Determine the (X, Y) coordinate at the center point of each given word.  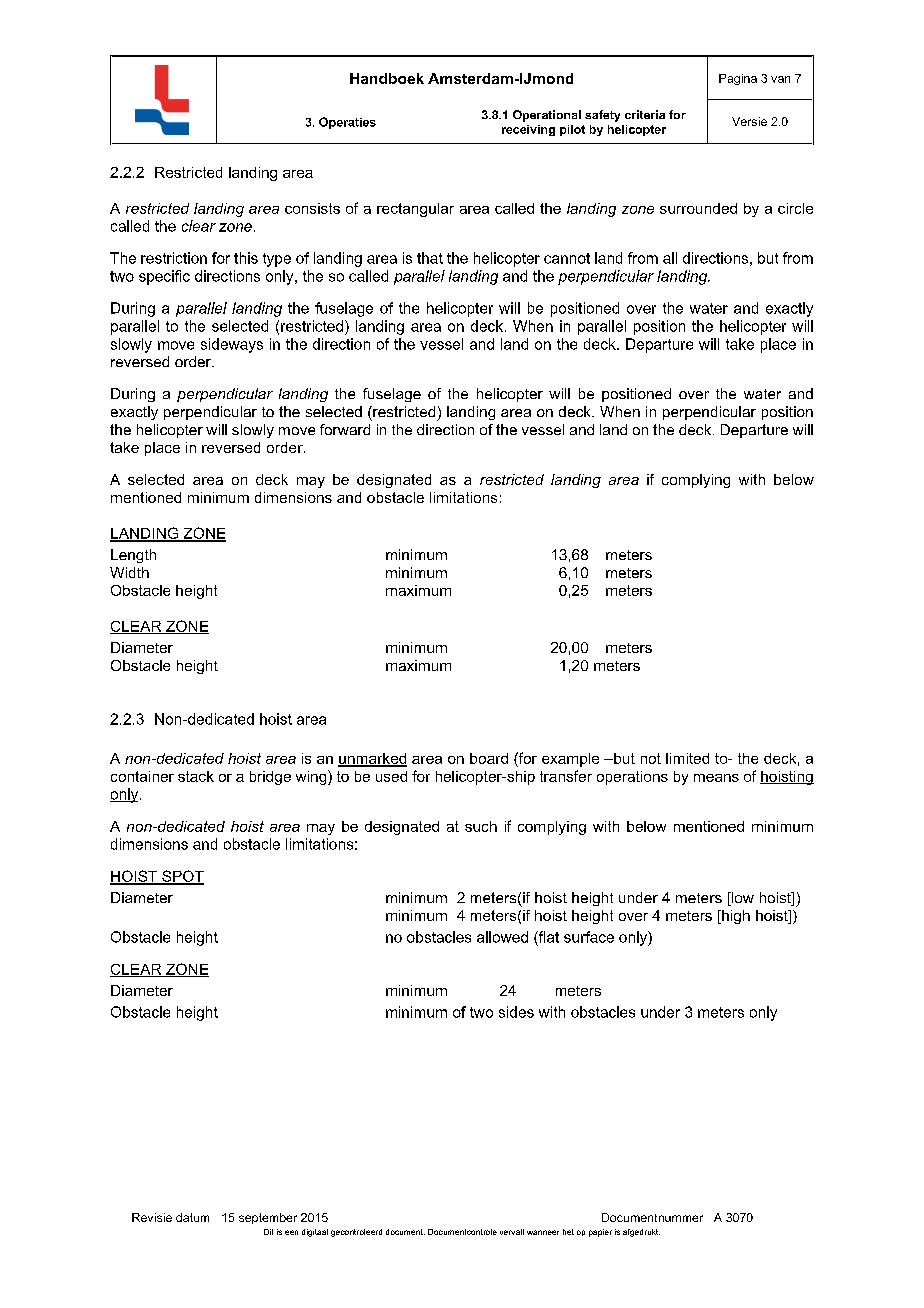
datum (192, 1217)
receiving (528, 130)
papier (600, 1233)
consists (312, 208)
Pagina (738, 79)
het (568, 1232)
